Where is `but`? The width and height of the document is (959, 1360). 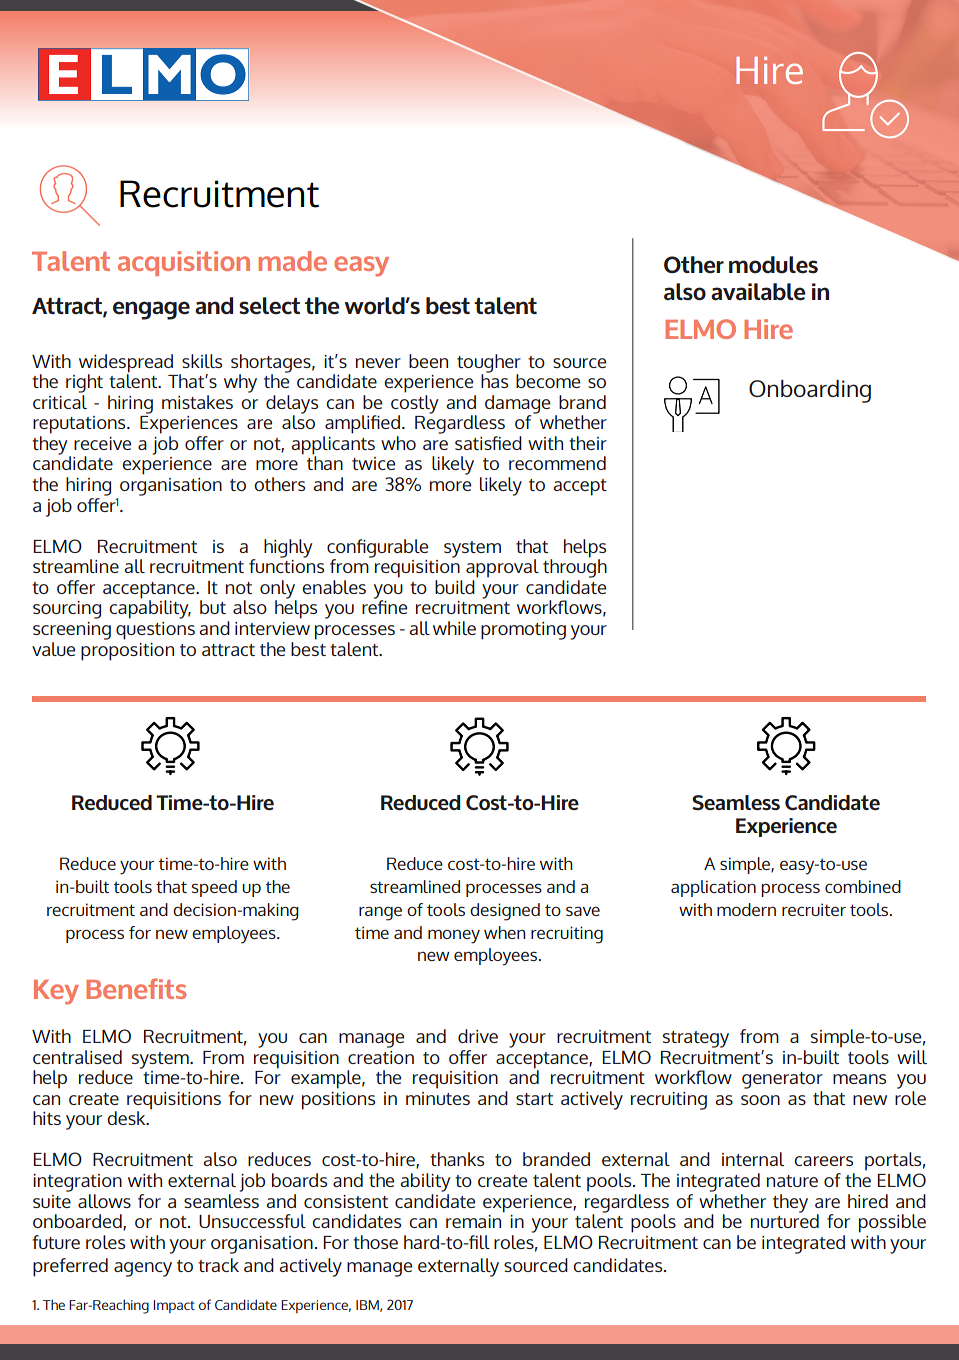
but is located at coordinates (213, 607).
